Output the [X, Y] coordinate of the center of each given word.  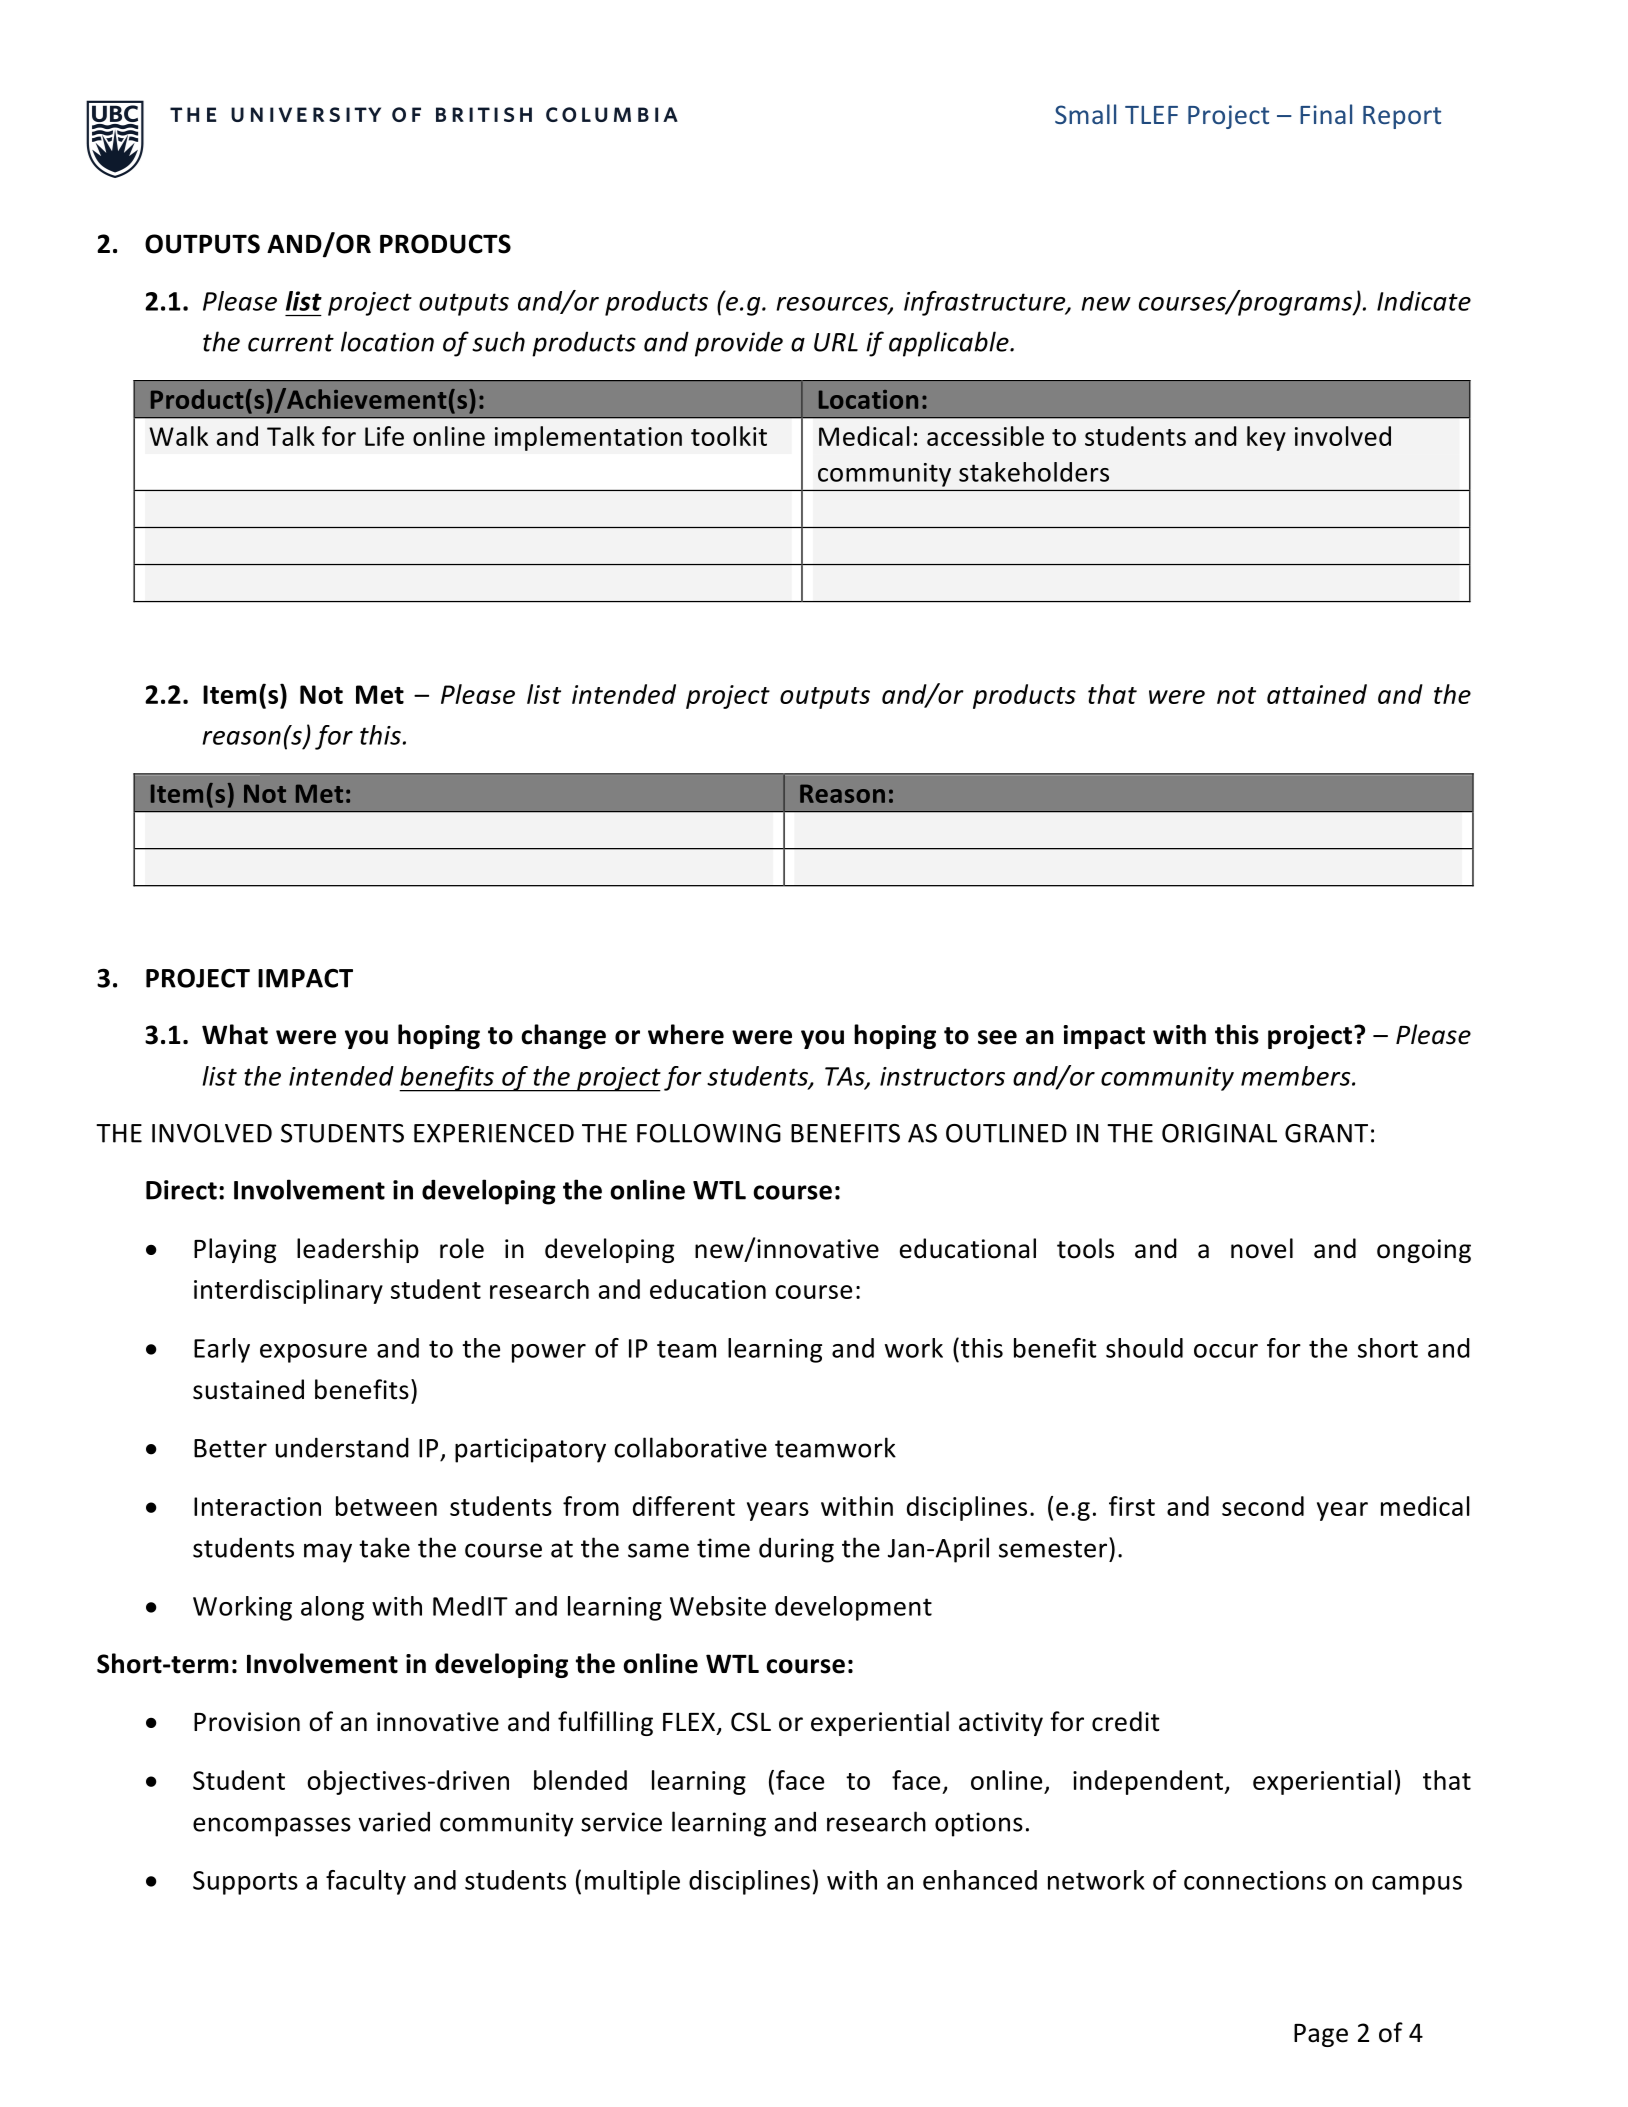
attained [1317, 694]
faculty [366, 1882]
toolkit [729, 436]
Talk [291, 436]
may [328, 1553]
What [235, 1034]
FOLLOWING [709, 1133]
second [1263, 1506]
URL [836, 342]
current [291, 343]
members [1297, 1076]
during [796, 1550]
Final [1326, 114]
